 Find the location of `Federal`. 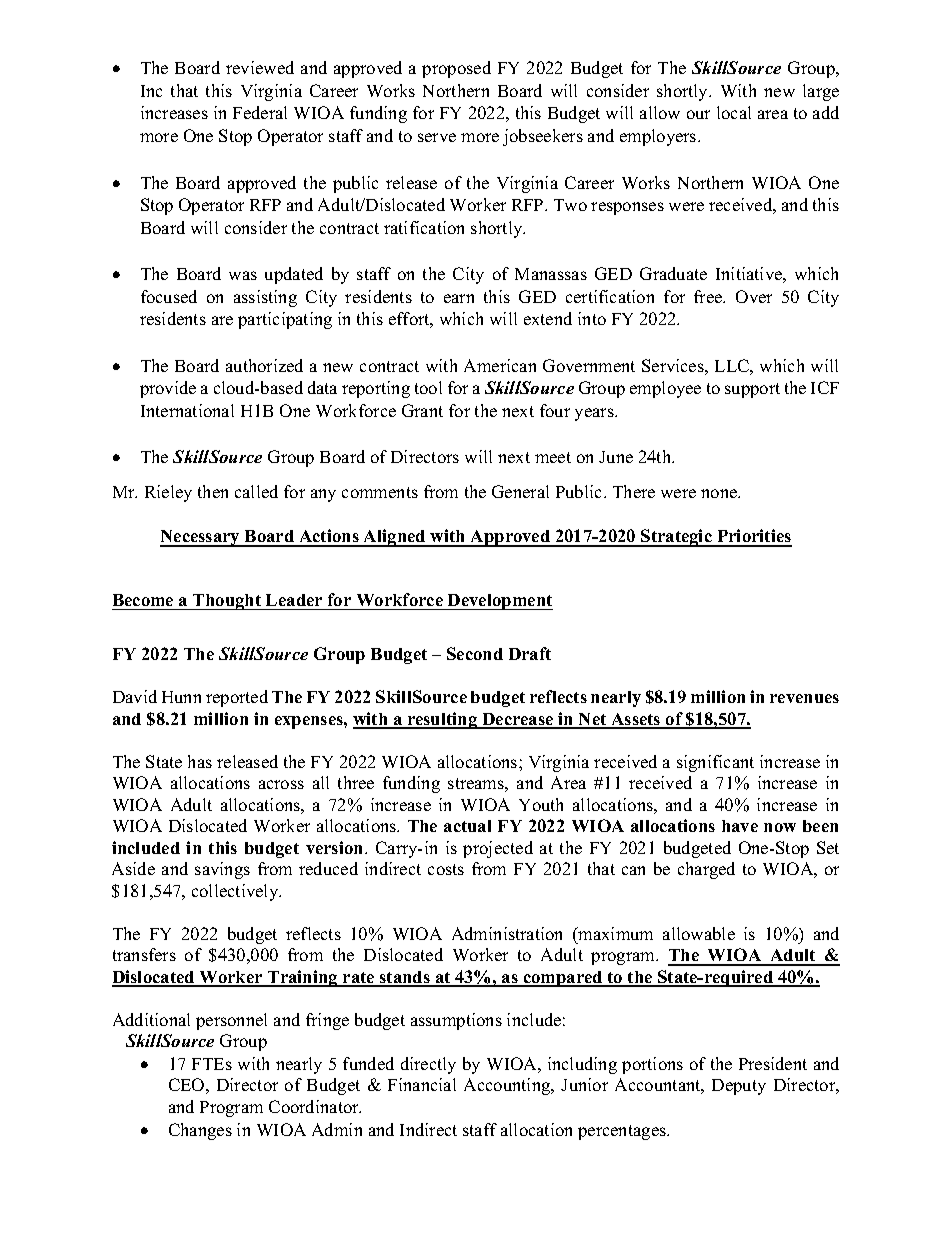

Federal is located at coordinates (260, 112).
